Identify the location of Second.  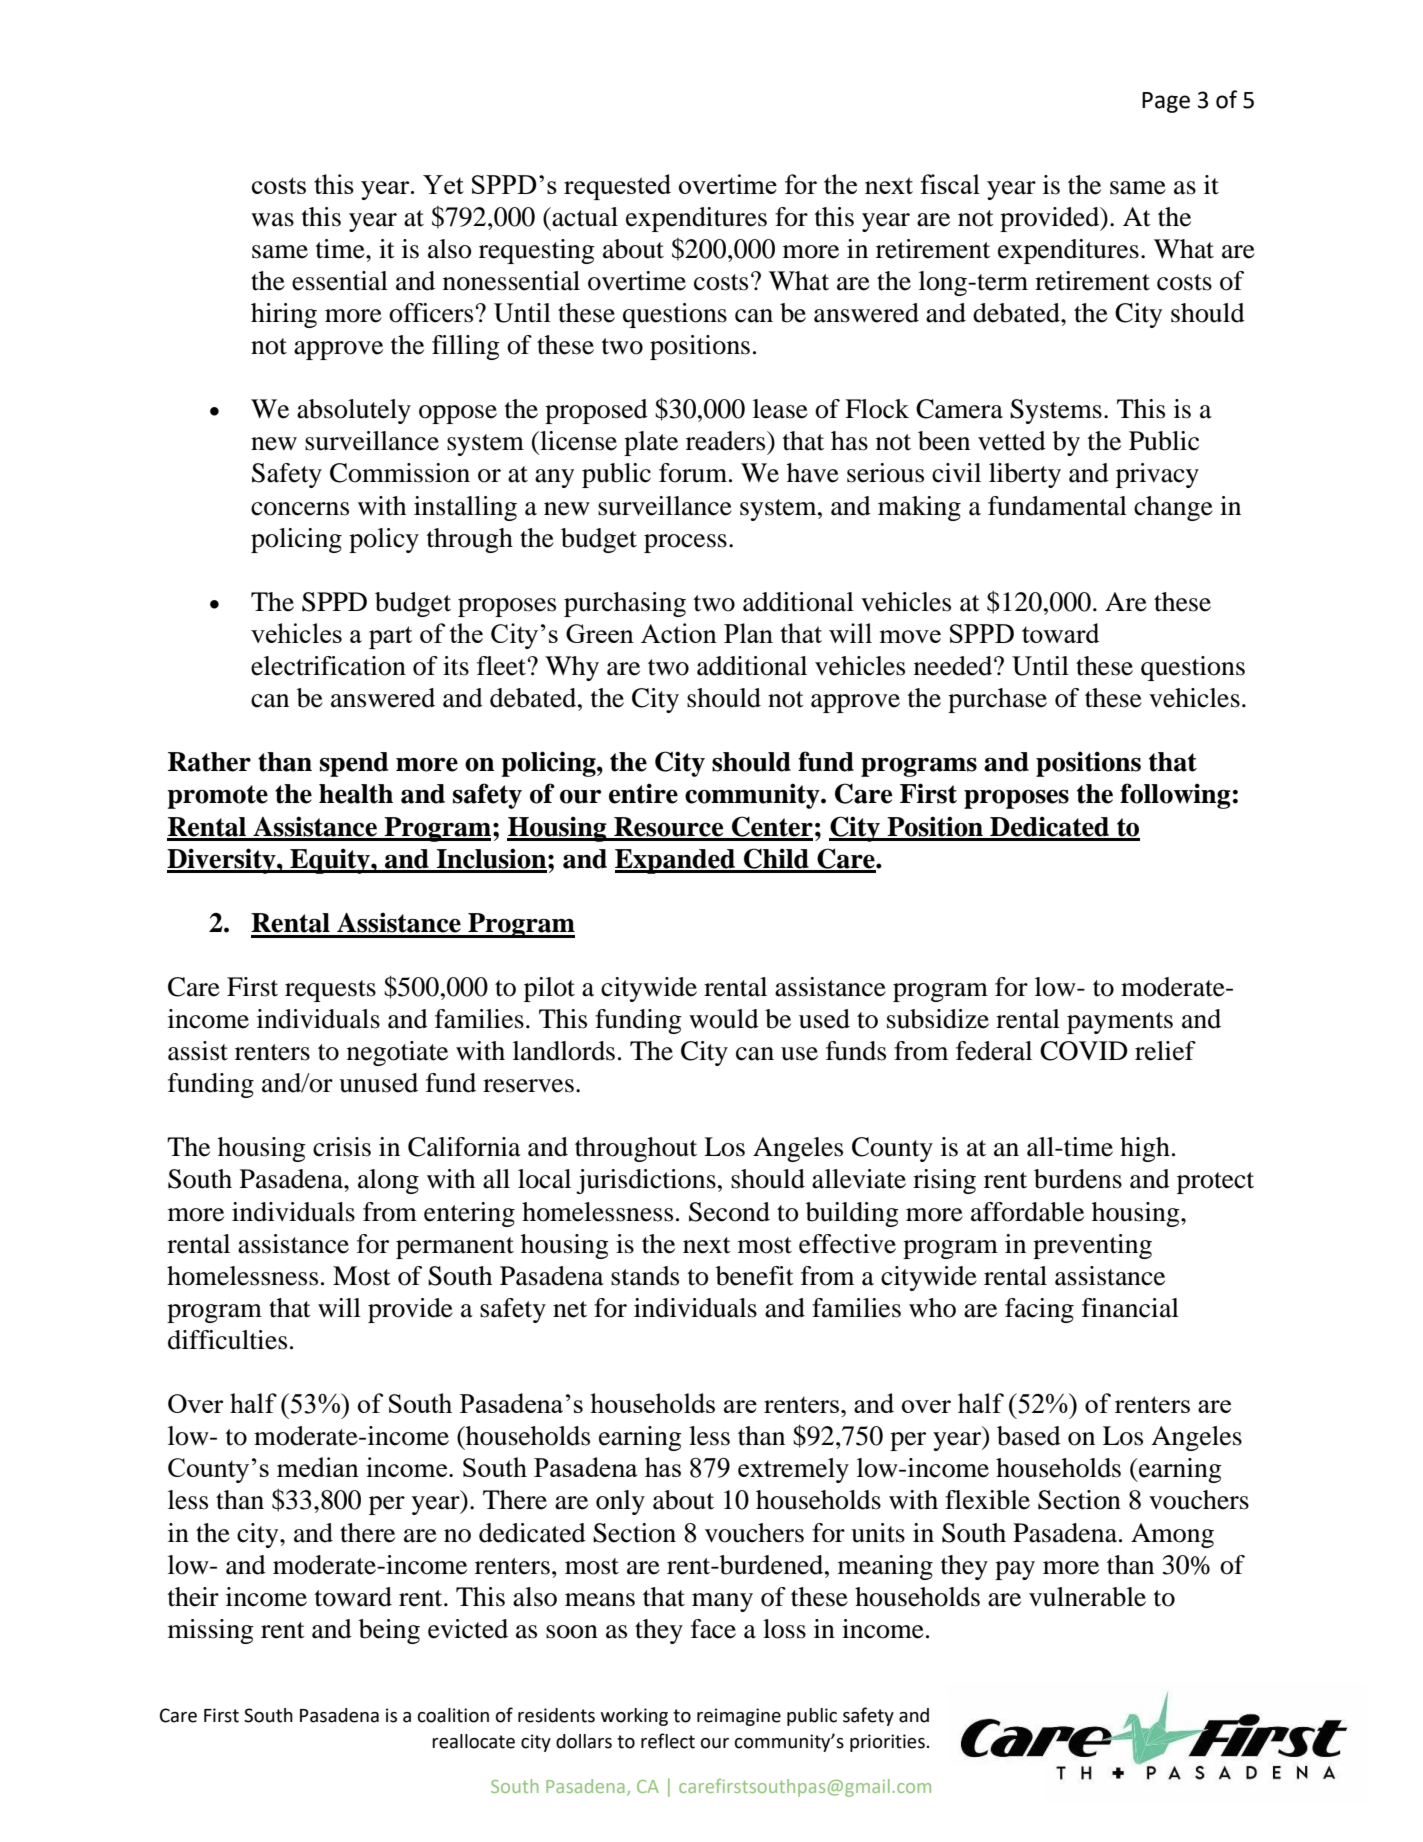
(729, 1212).
